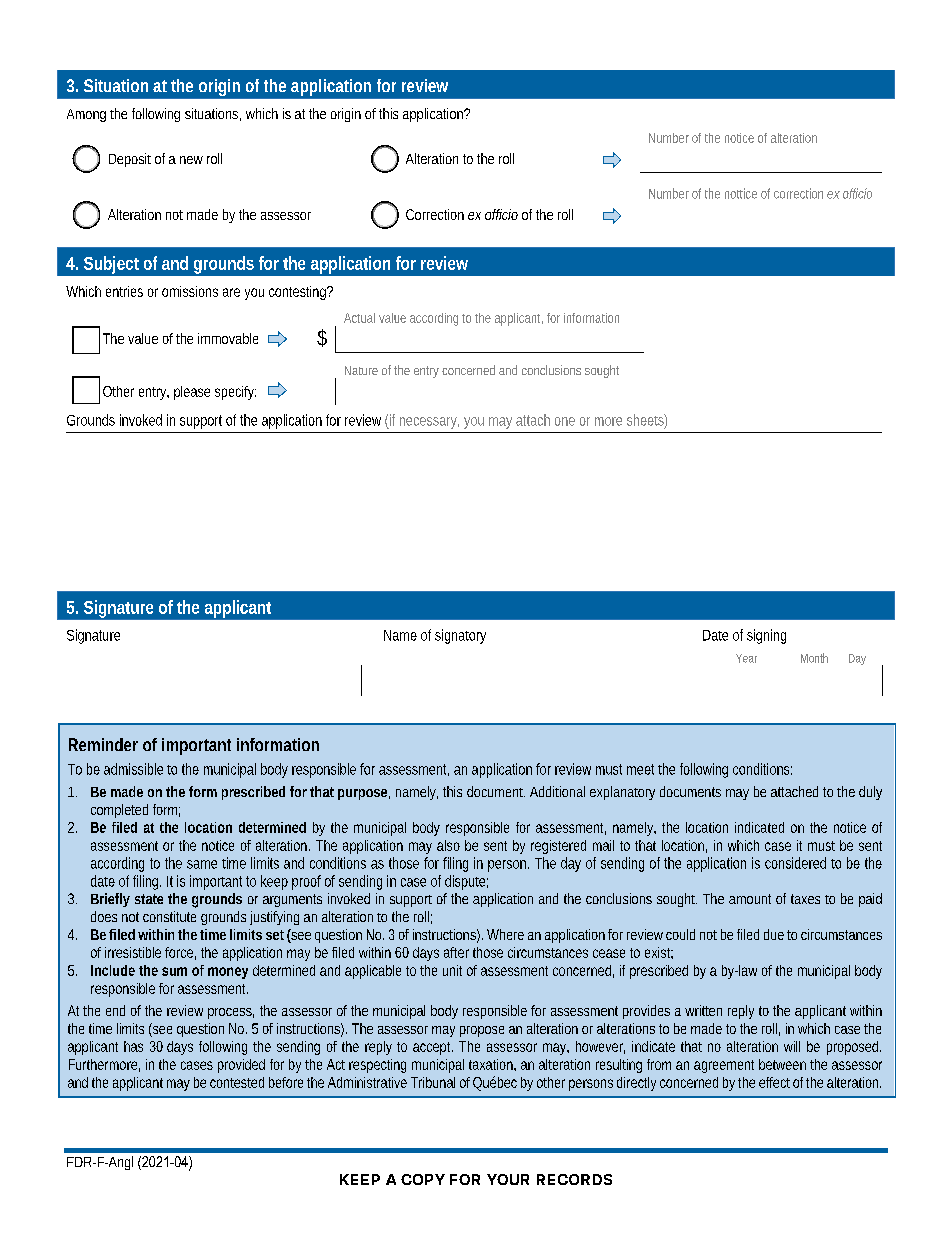 Image resolution: width=952 pixels, height=1233 pixels. Describe the element at coordinates (359, 318) in the page. I see `Actual` at that location.
